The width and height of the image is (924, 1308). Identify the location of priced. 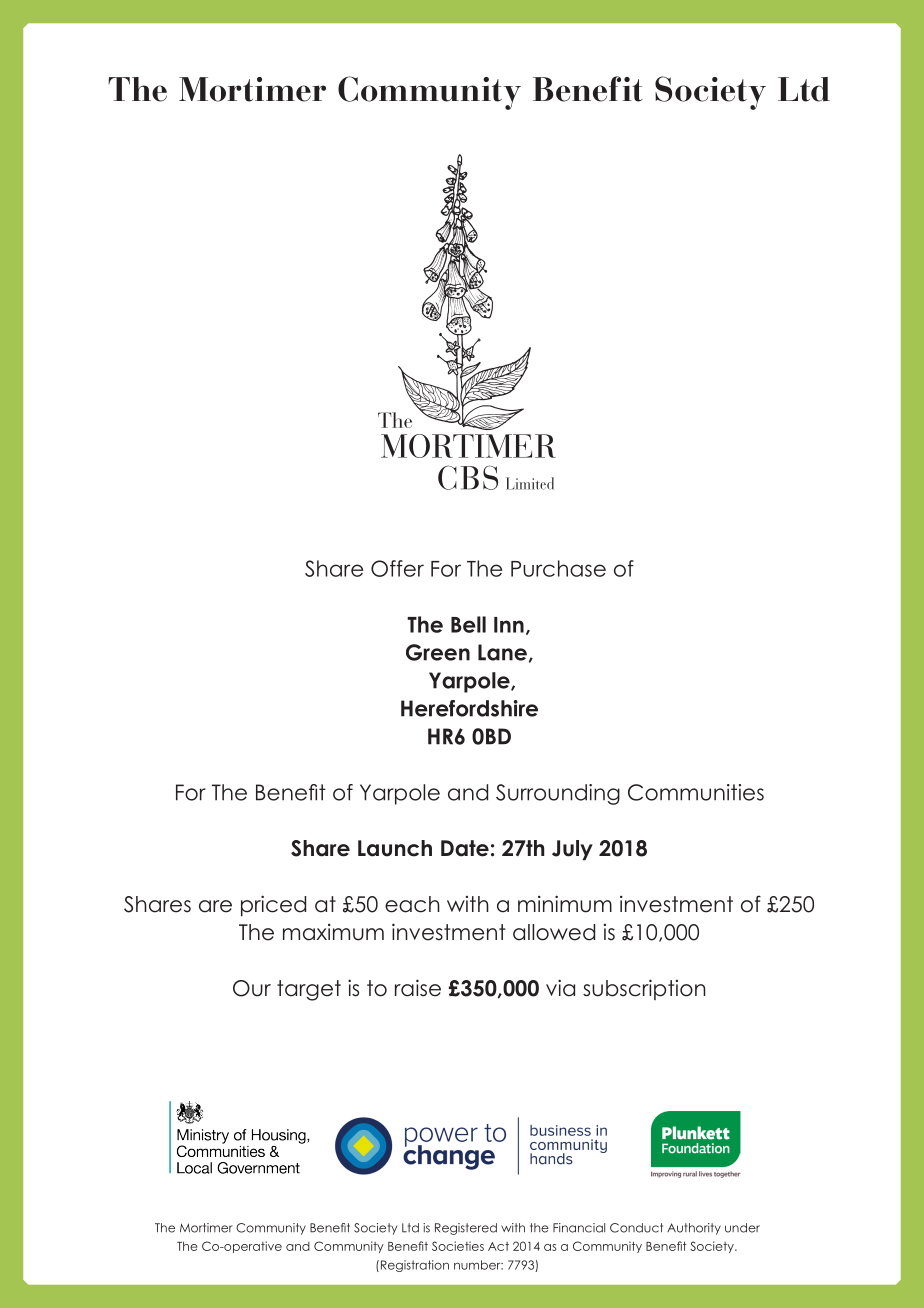
(273, 906).
